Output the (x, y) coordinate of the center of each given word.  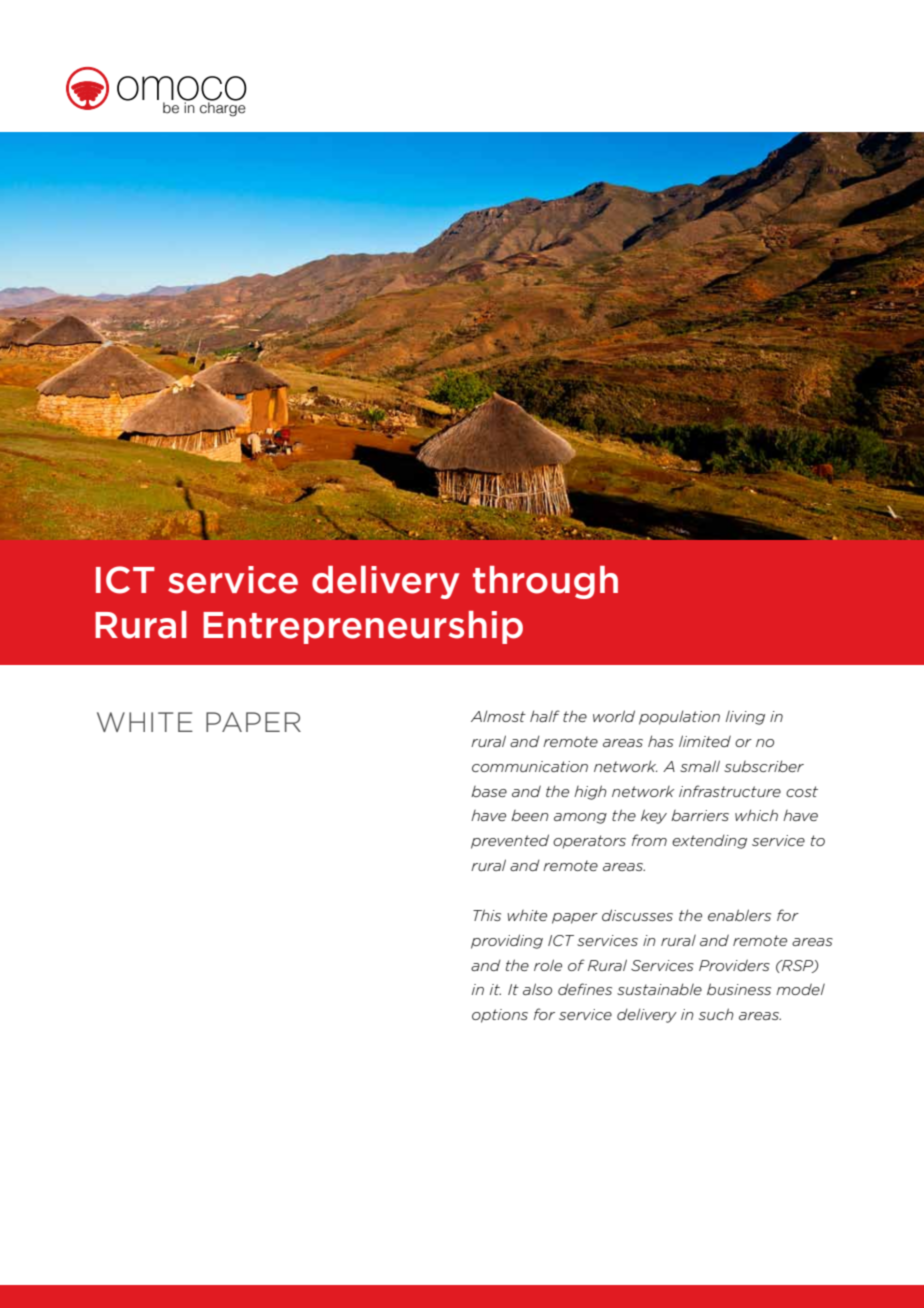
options (500, 1016)
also (537, 989)
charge (223, 108)
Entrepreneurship (363, 627)
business (739, 989)
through (545, 582)
